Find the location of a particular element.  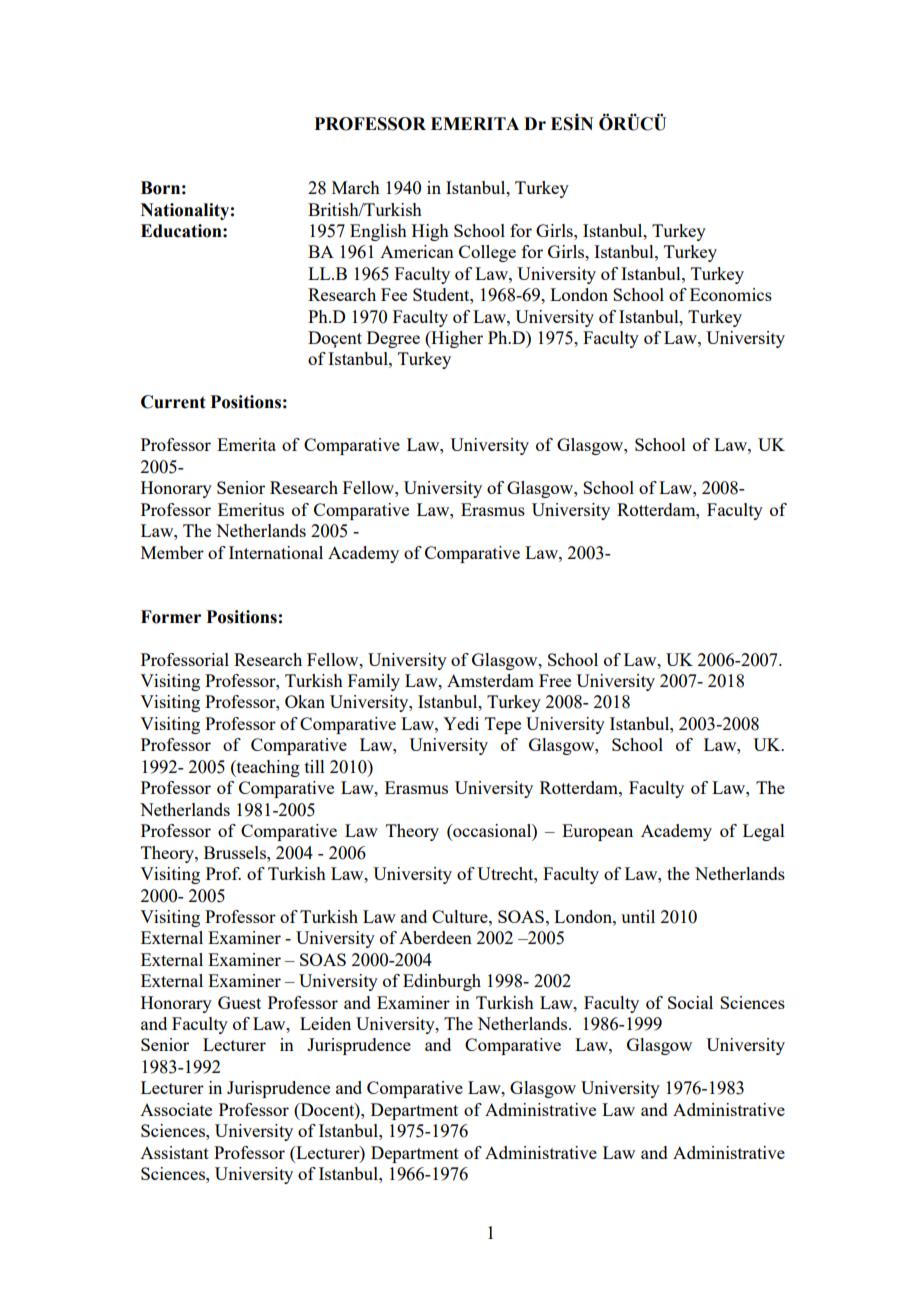

March is located at coordinates (356, 187).
